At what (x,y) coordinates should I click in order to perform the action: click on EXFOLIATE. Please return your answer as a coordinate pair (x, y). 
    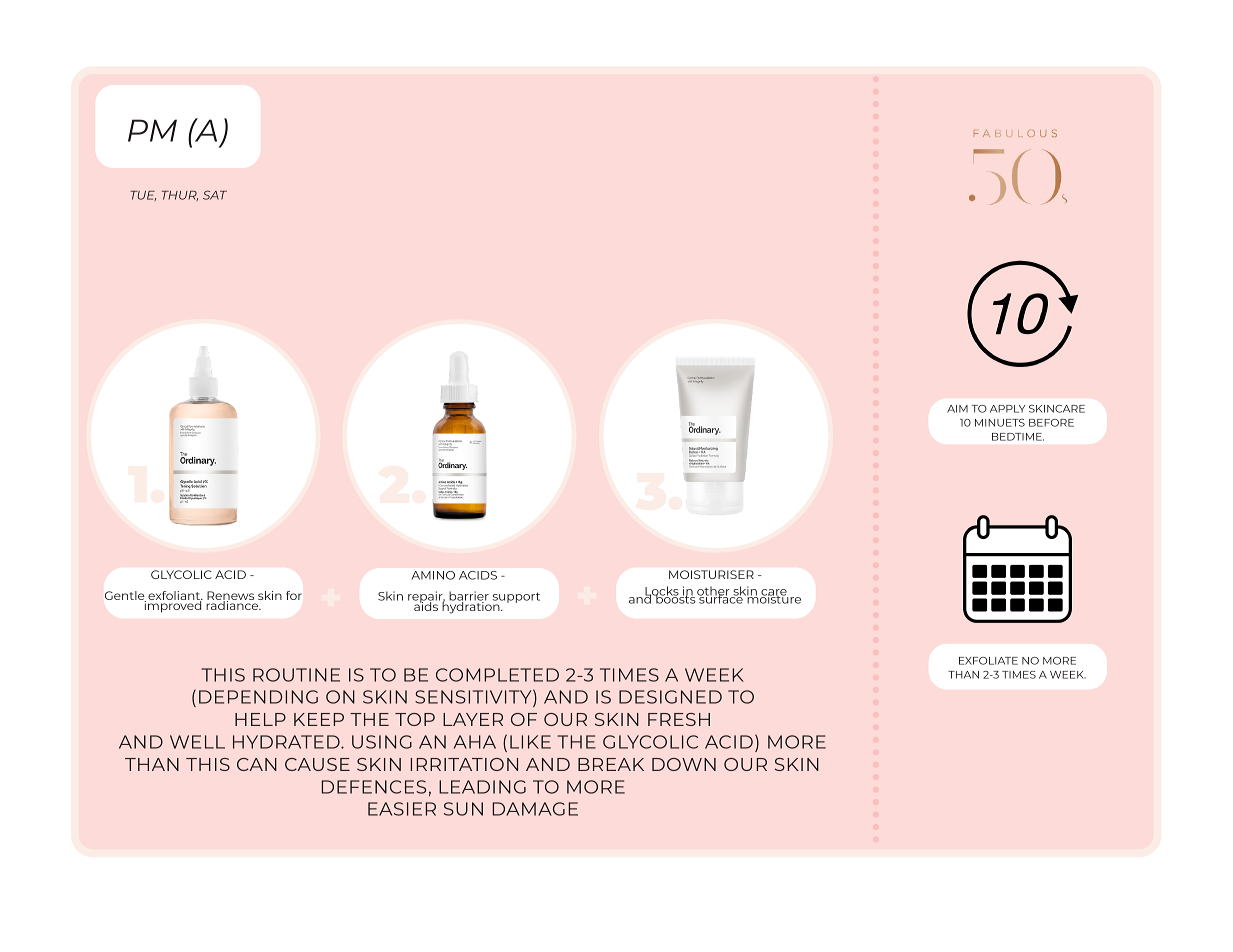
    Looking at the image, I should click on (988, 661).
